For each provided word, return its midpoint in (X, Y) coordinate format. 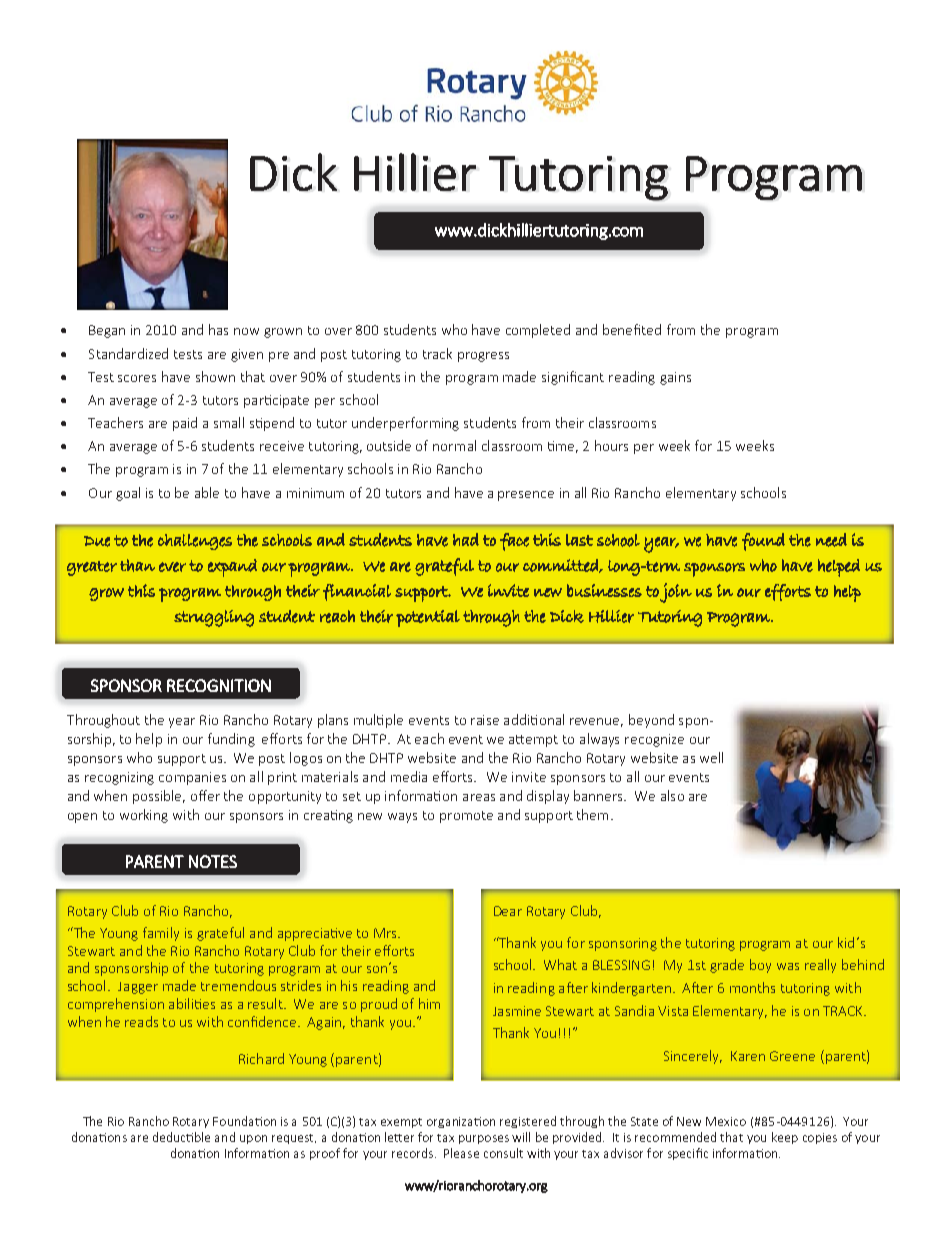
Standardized (128, 353)
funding (231, 740)
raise (485, 720)
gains (675, 378)
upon (253, 1139)
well (711, 757)
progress (483, 357)
